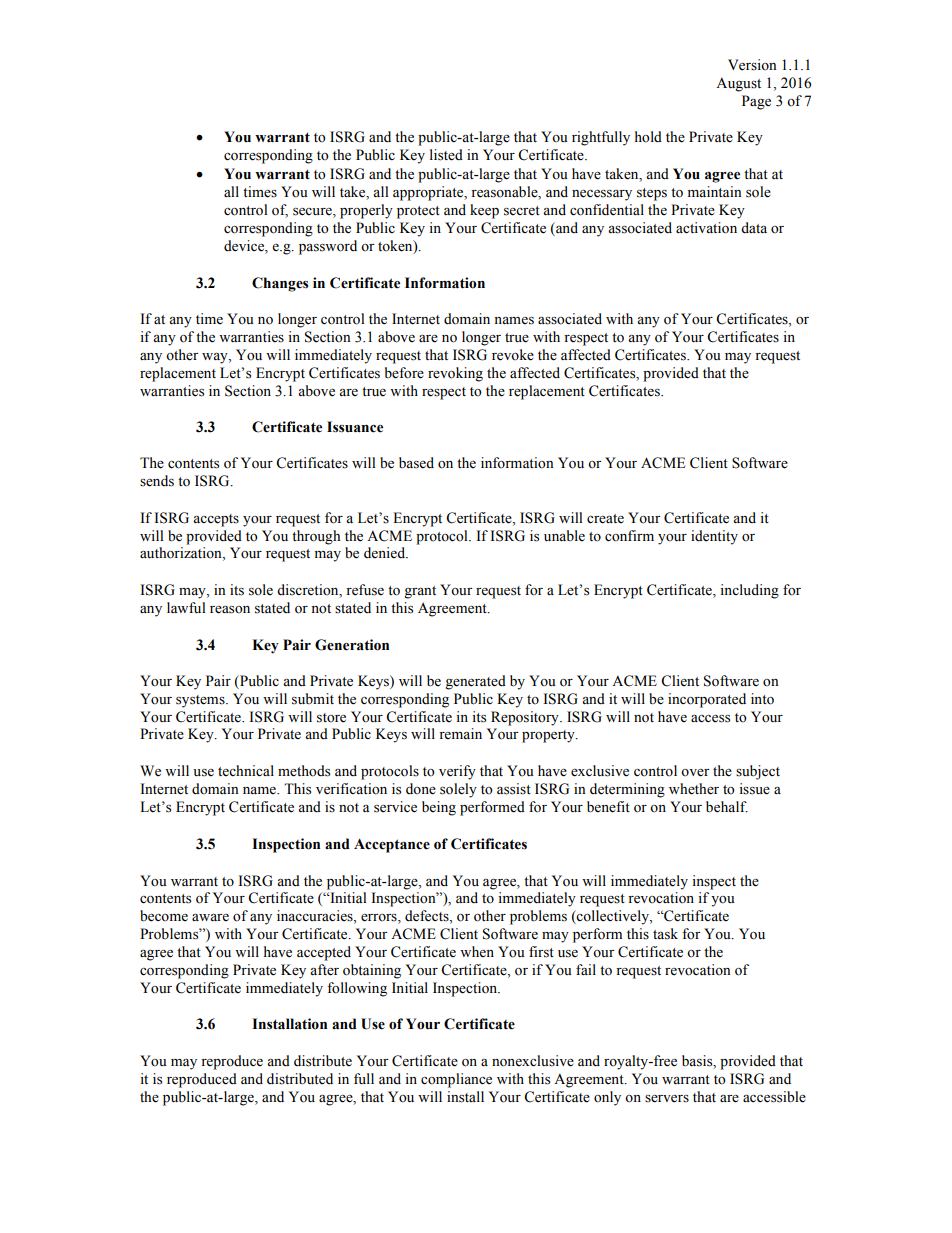 This document has width=952, height=1233. I want to click on sends, so click(157, 481).
